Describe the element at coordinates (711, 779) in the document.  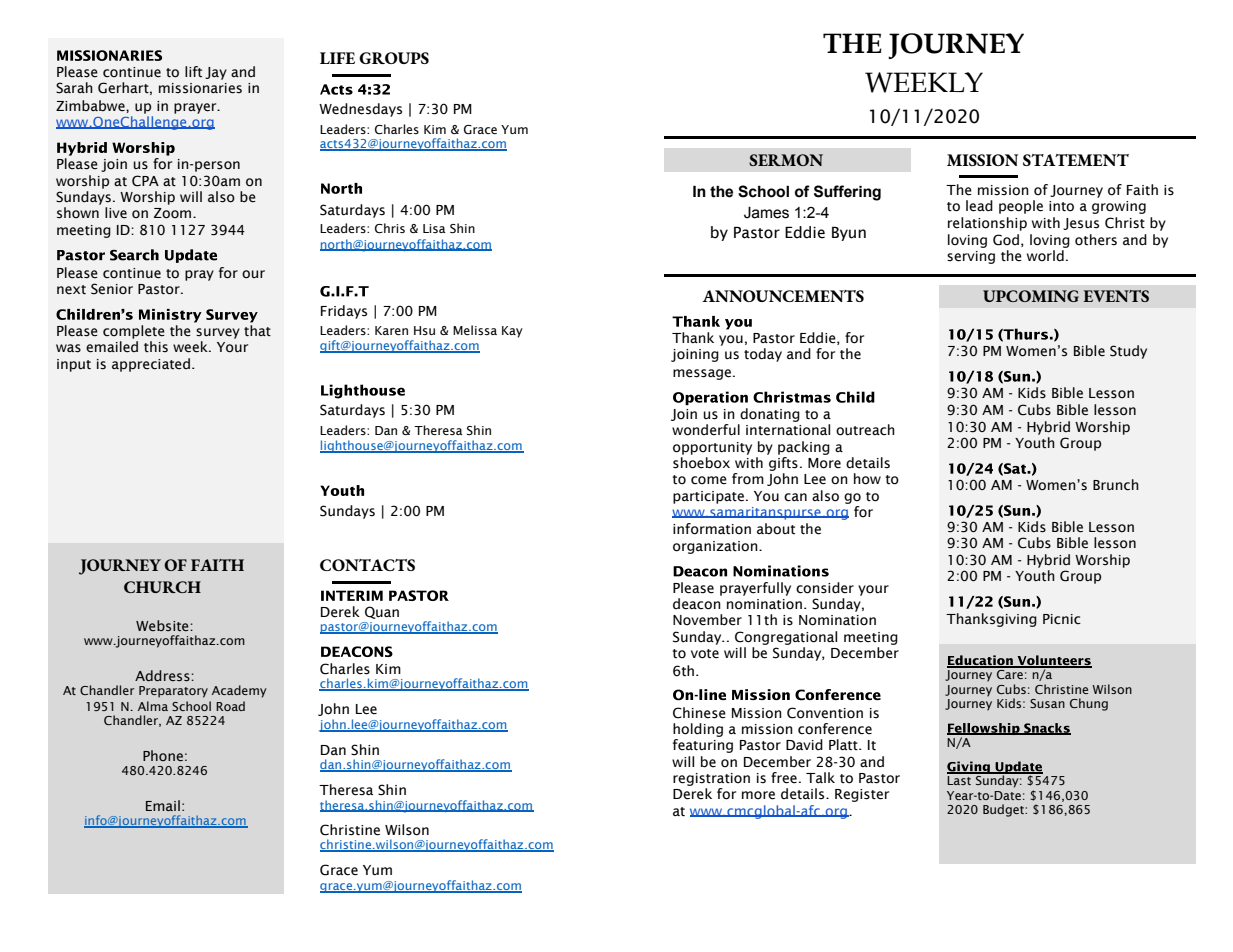
I see `registration` at that location.
